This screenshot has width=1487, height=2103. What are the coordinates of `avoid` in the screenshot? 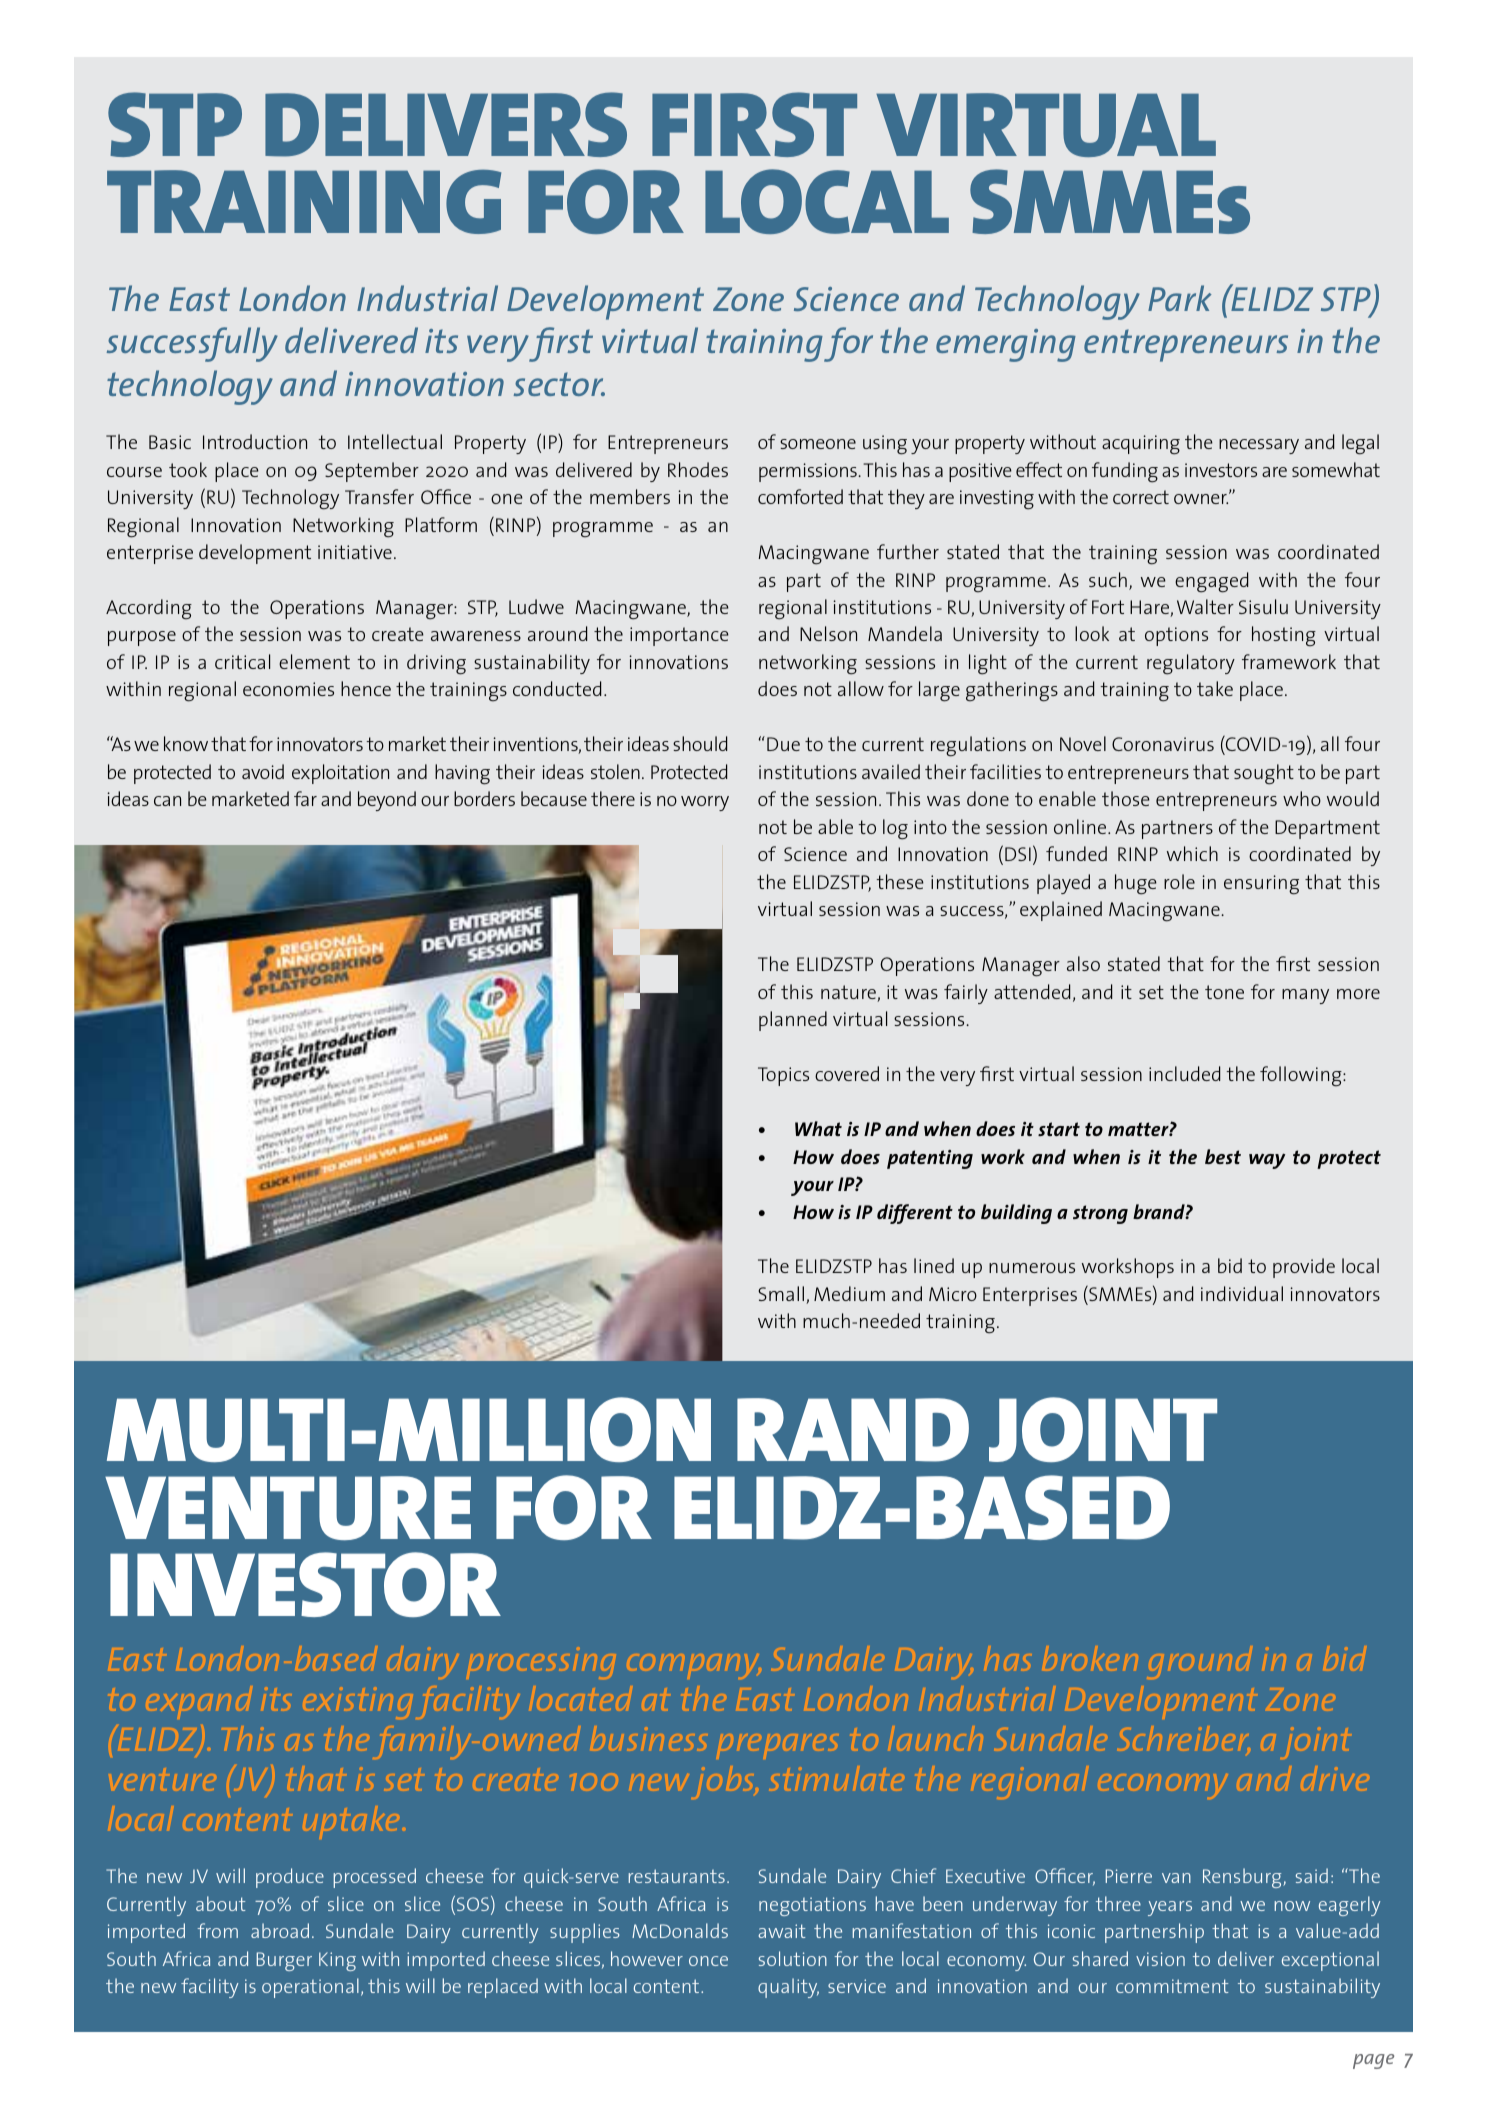 It's located at (263, 771).
